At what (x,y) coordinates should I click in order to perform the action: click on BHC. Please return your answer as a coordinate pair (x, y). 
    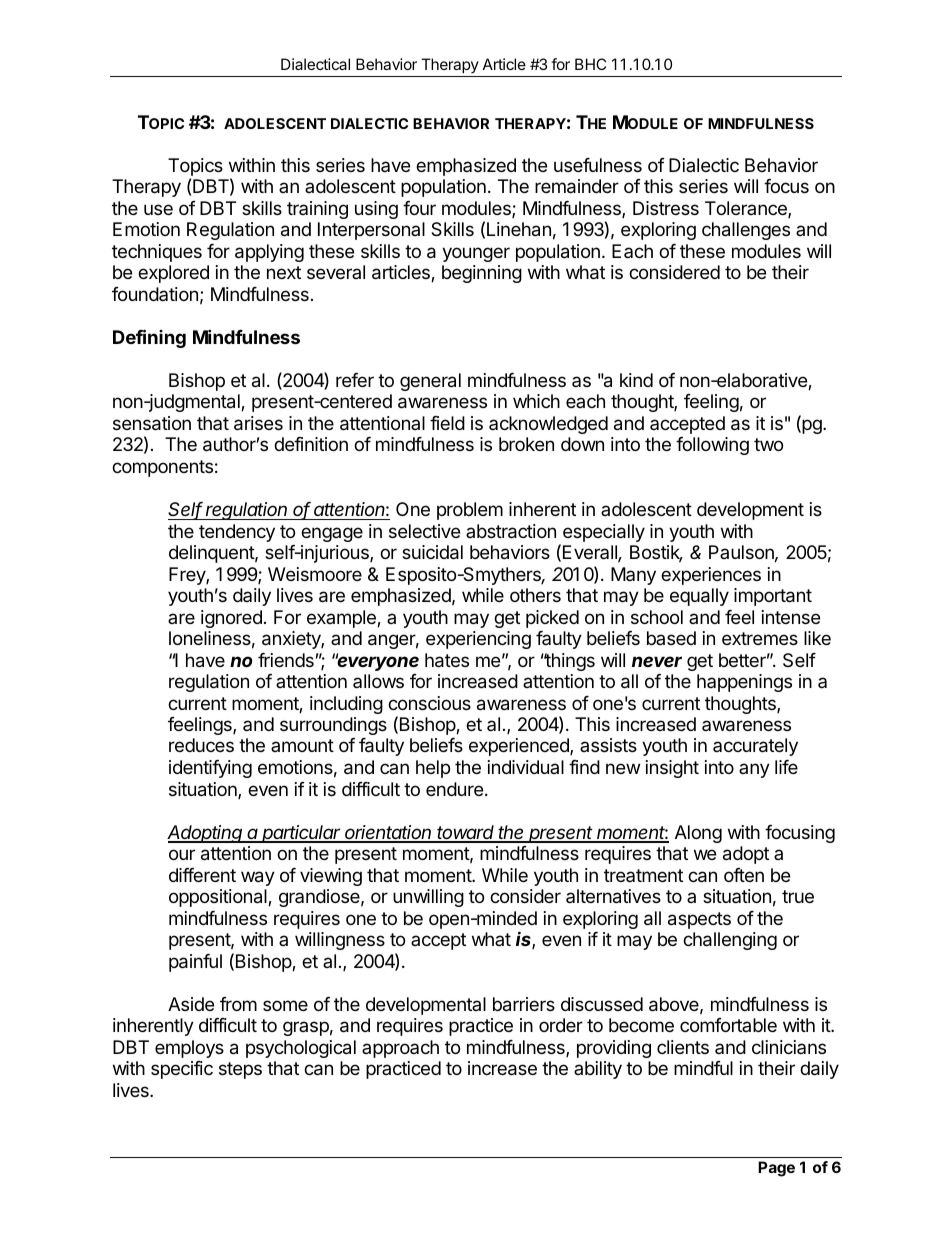
    Looking at the image, I should click on (590, 64).
